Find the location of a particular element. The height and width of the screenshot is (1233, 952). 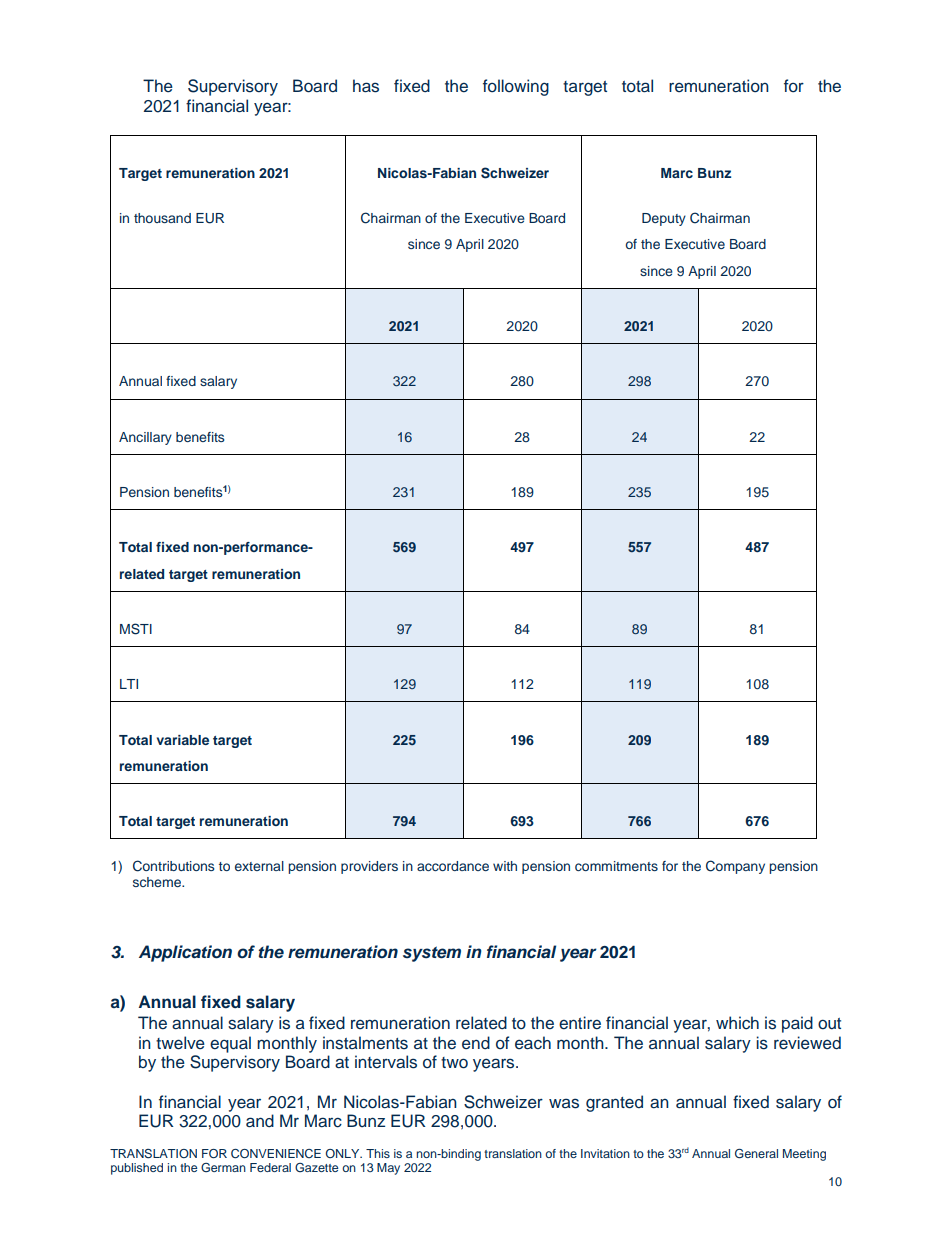

LTI is located at coordinates (129, 684).
